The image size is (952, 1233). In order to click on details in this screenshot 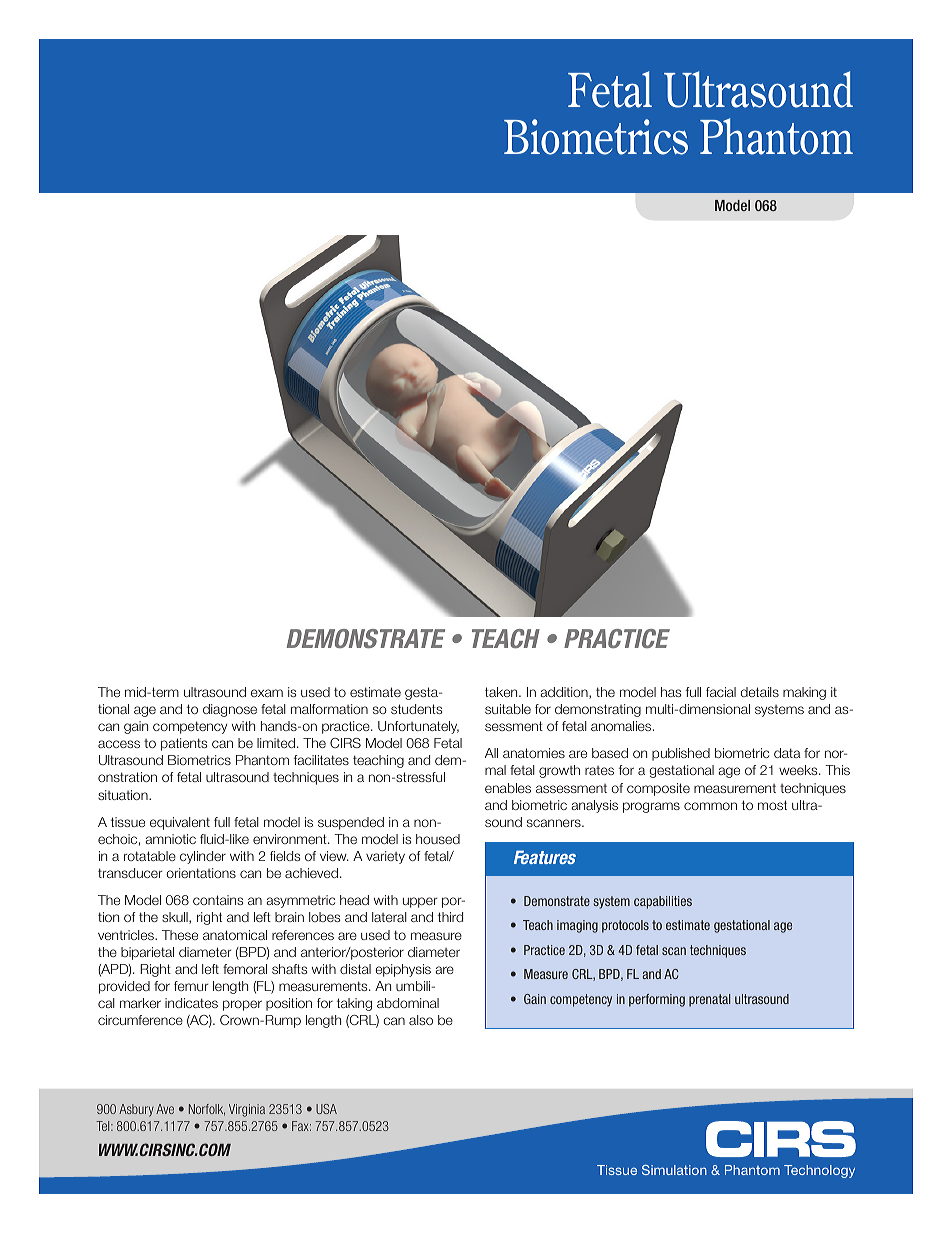, I will do `click(760, 692)`.
